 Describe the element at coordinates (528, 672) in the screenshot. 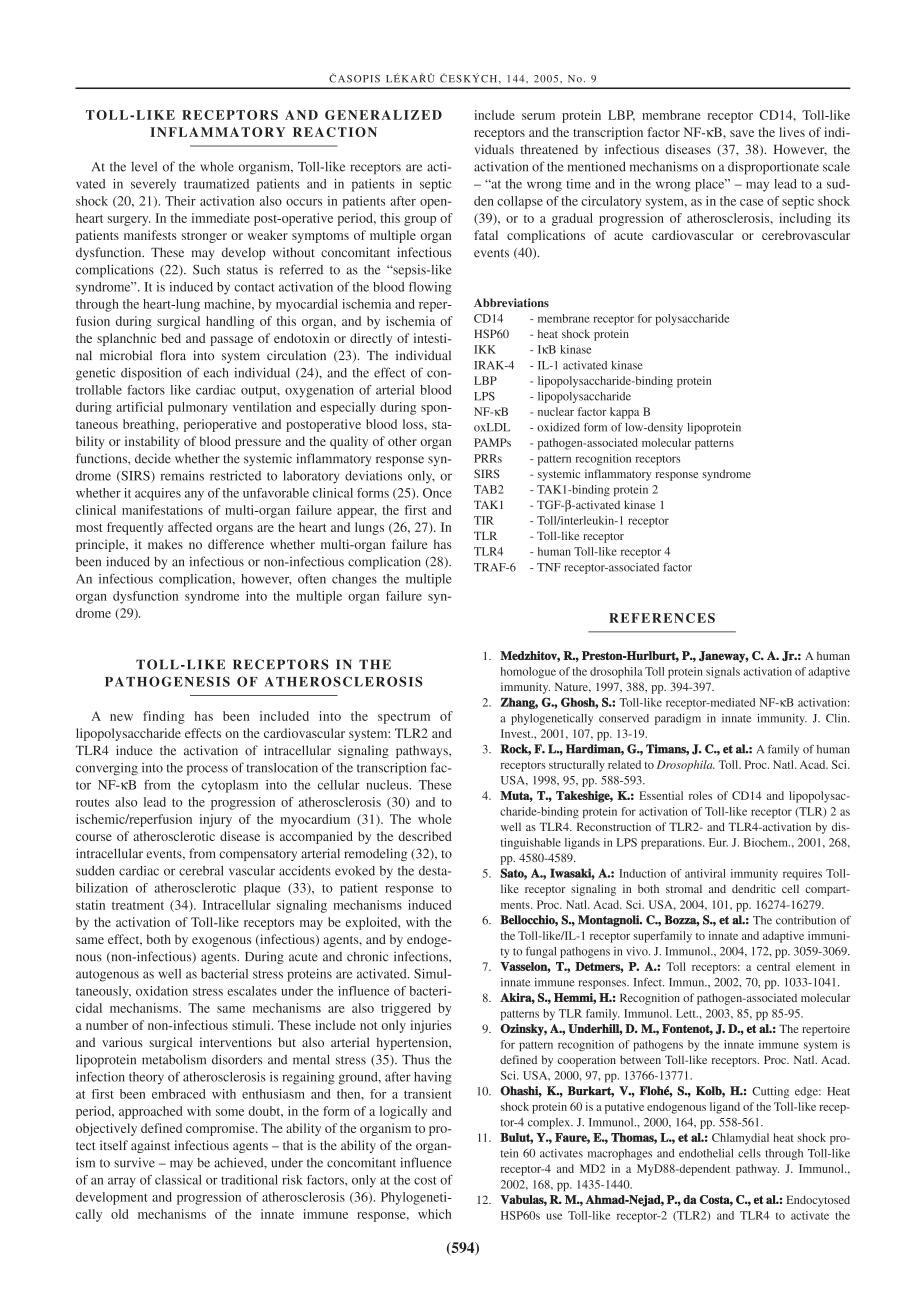

I see `homologue` at that location.
